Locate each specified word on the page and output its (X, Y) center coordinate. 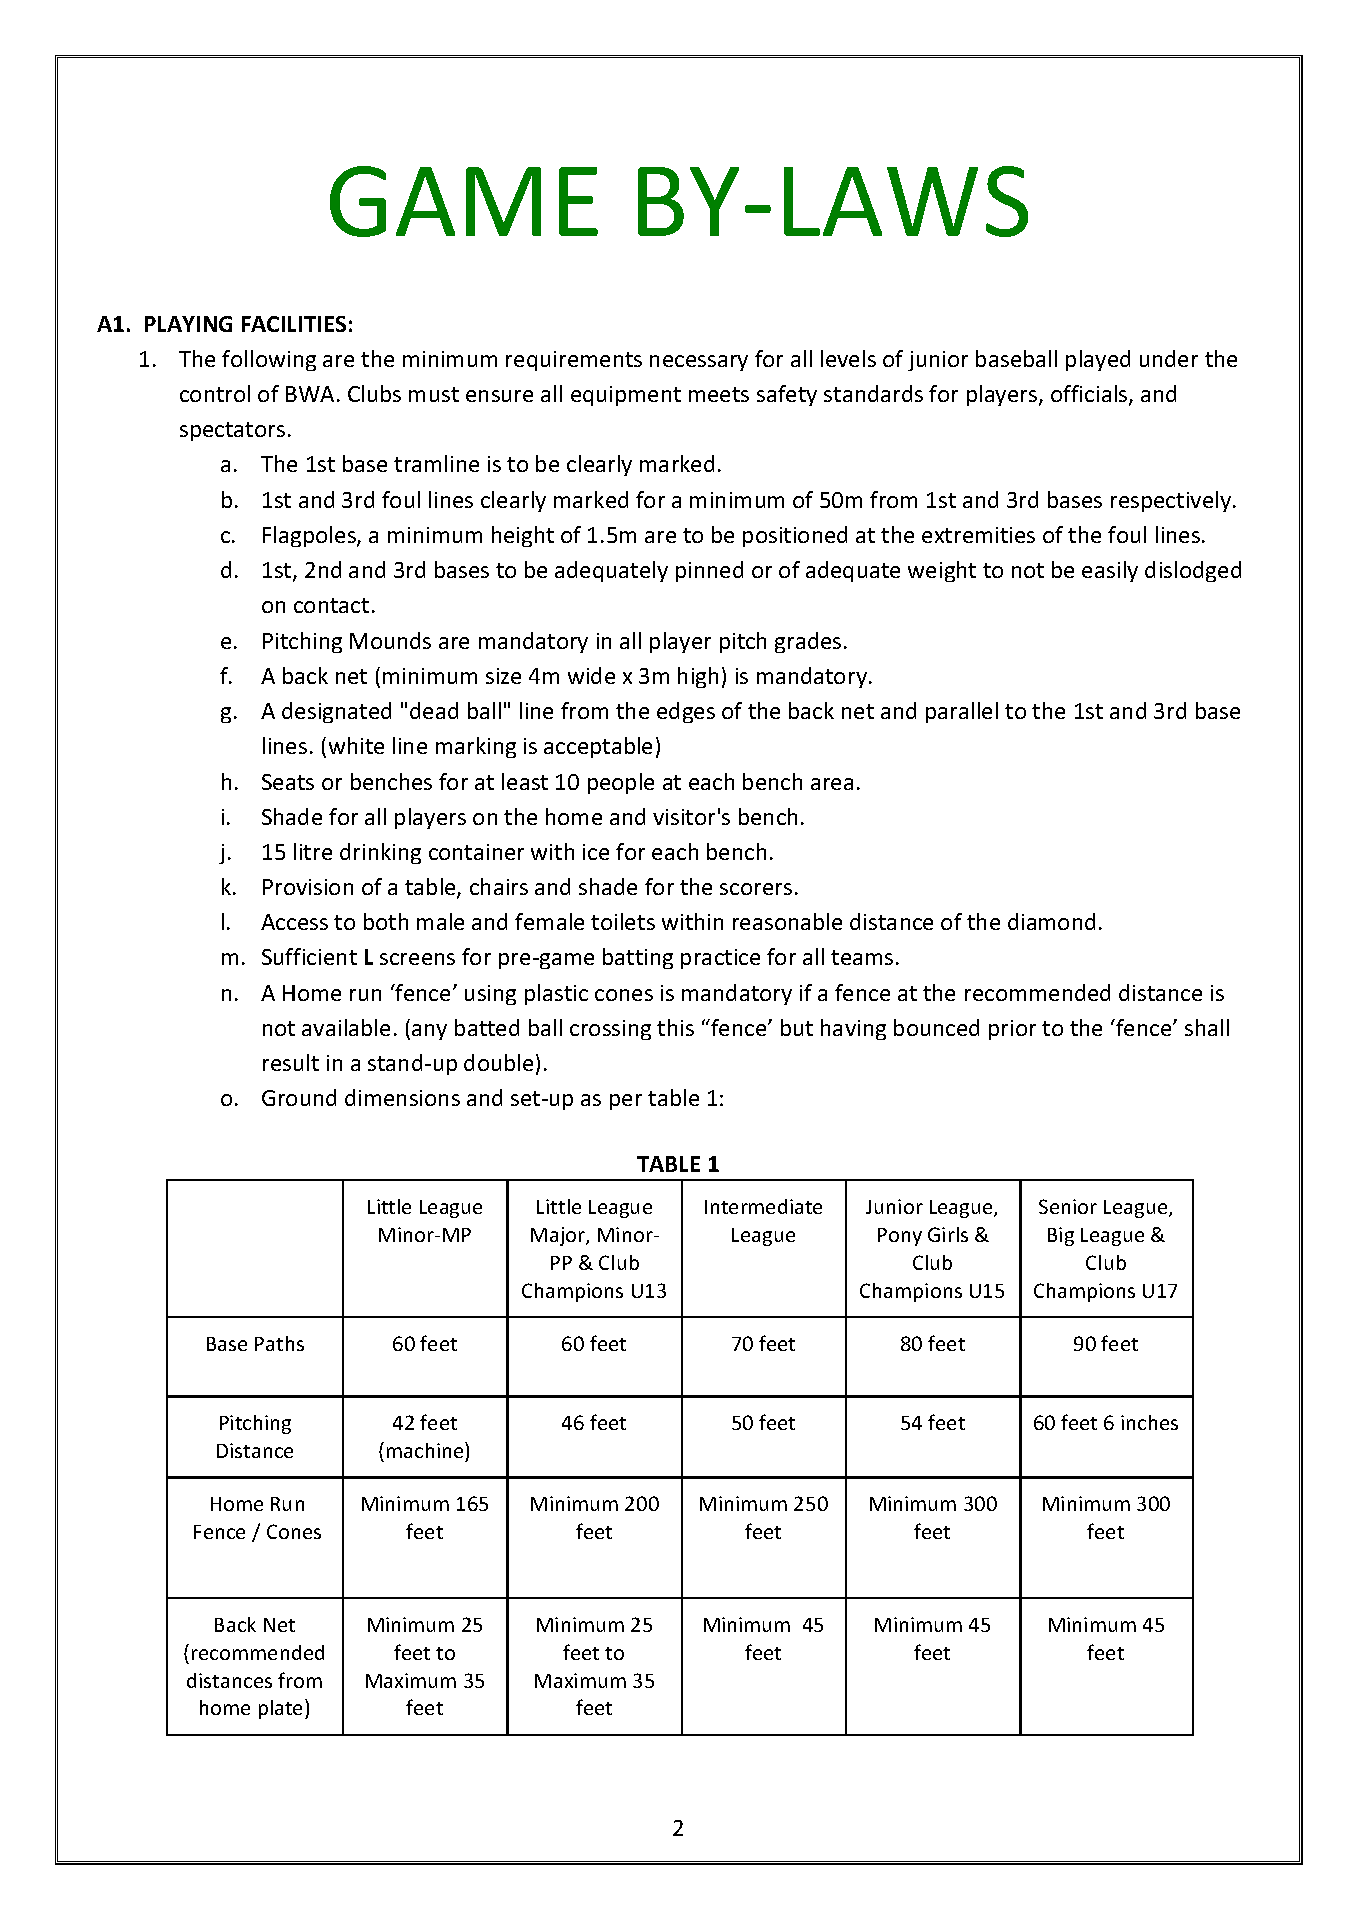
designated (336, 712)
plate (282, 1709)
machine (426, 1450)
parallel (962, 712)
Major (559, 1236)
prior (1012, 1030)
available (346, 1027)
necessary (699, 363)
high (698, 677)
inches (1149, 1422)
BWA (310, 394)
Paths (279, 1343)
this (675, 1027)
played (1098, 360)
